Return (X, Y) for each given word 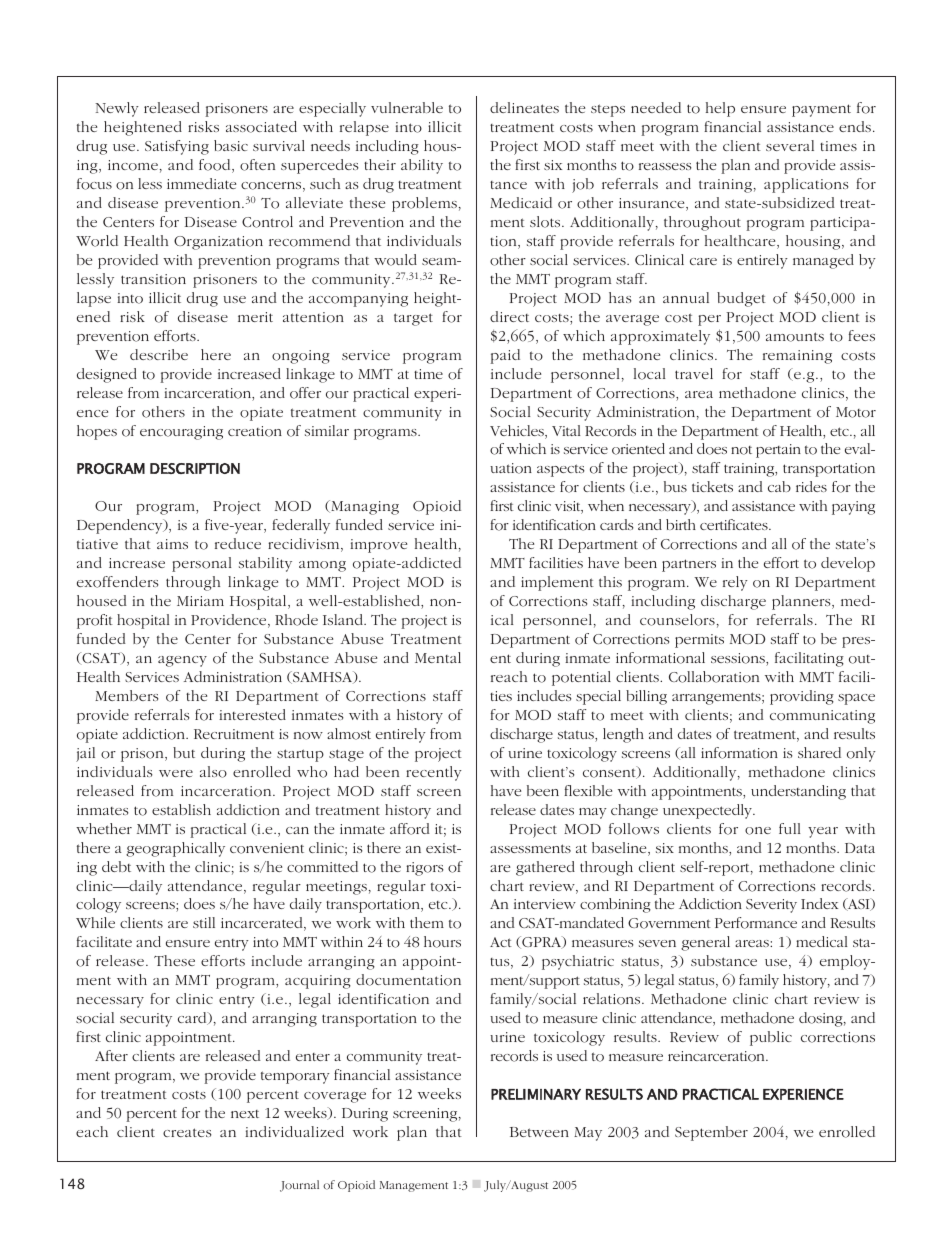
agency (182, 661)
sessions (739, 659)
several (790, 145)
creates (187, 1132)
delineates (524, 107)
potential (581, 678)
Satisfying (177, 147)
